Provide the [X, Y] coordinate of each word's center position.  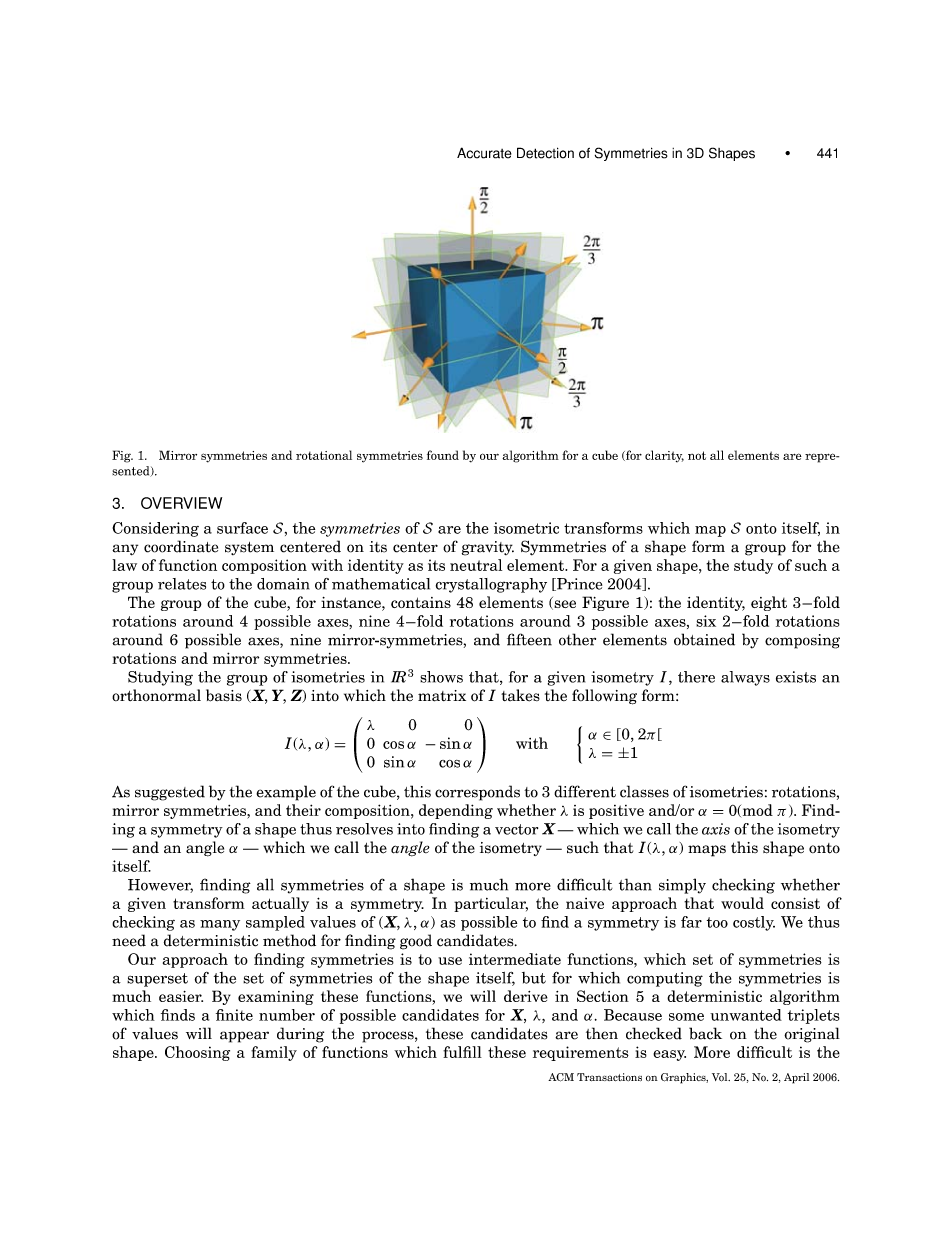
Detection [545, 153]
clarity [664, 456]
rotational [324, 455]
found [443, 455]
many [220, 925]
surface [242, 528]
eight [769, 603]
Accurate [484, 153]
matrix [442, 696]
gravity [488, 548]
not [697, 455]
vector [516, 829]
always [745, 678]
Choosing [197, 1053]
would [742, 903]
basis [224, 695]
